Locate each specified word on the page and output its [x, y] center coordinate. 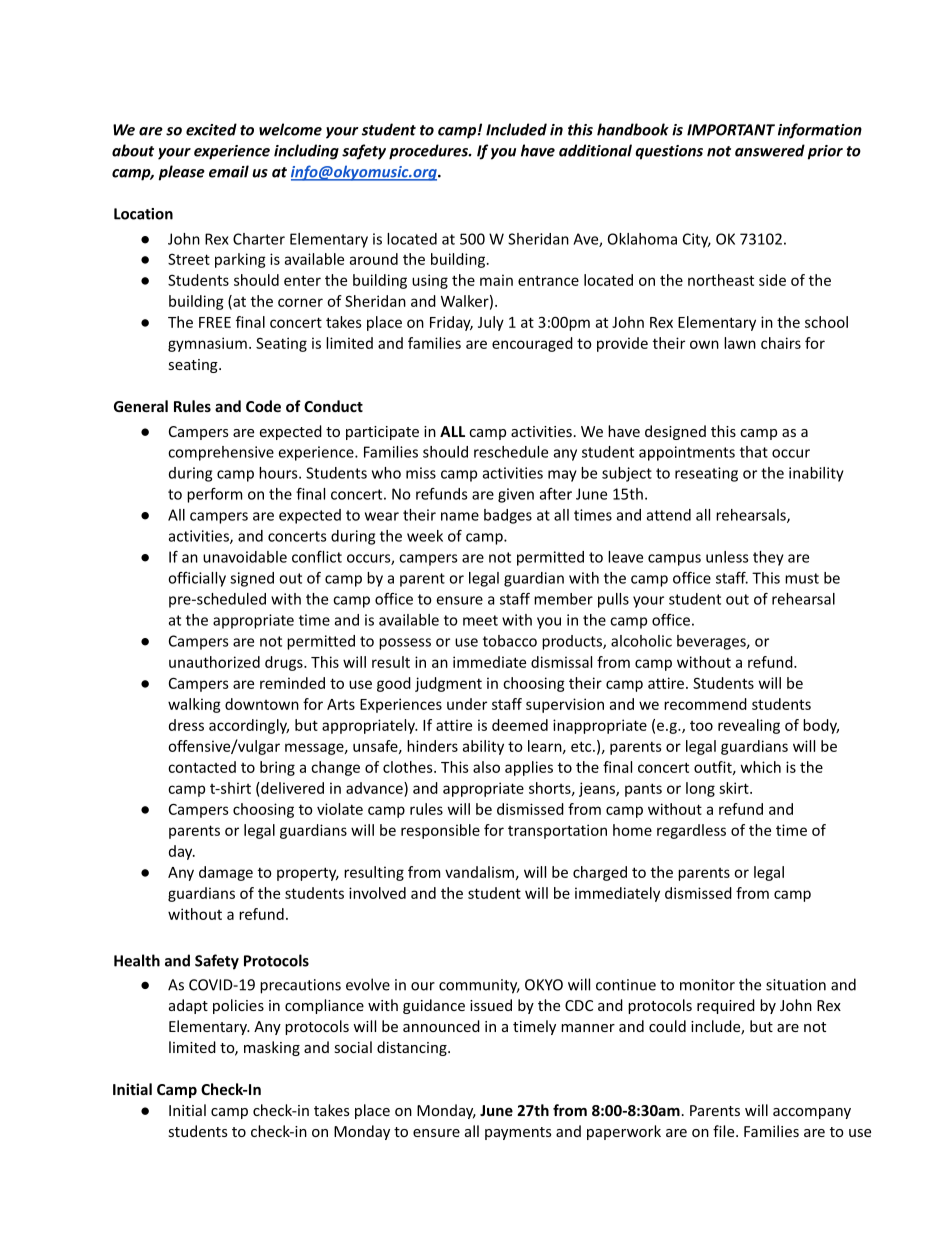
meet [480, 620]
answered [770, 150]
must [802, 578]
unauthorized [214, 662]
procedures [429, 152]
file [725, 1131]
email [229, 171]
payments [518, 1133]
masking [272, 1048]
